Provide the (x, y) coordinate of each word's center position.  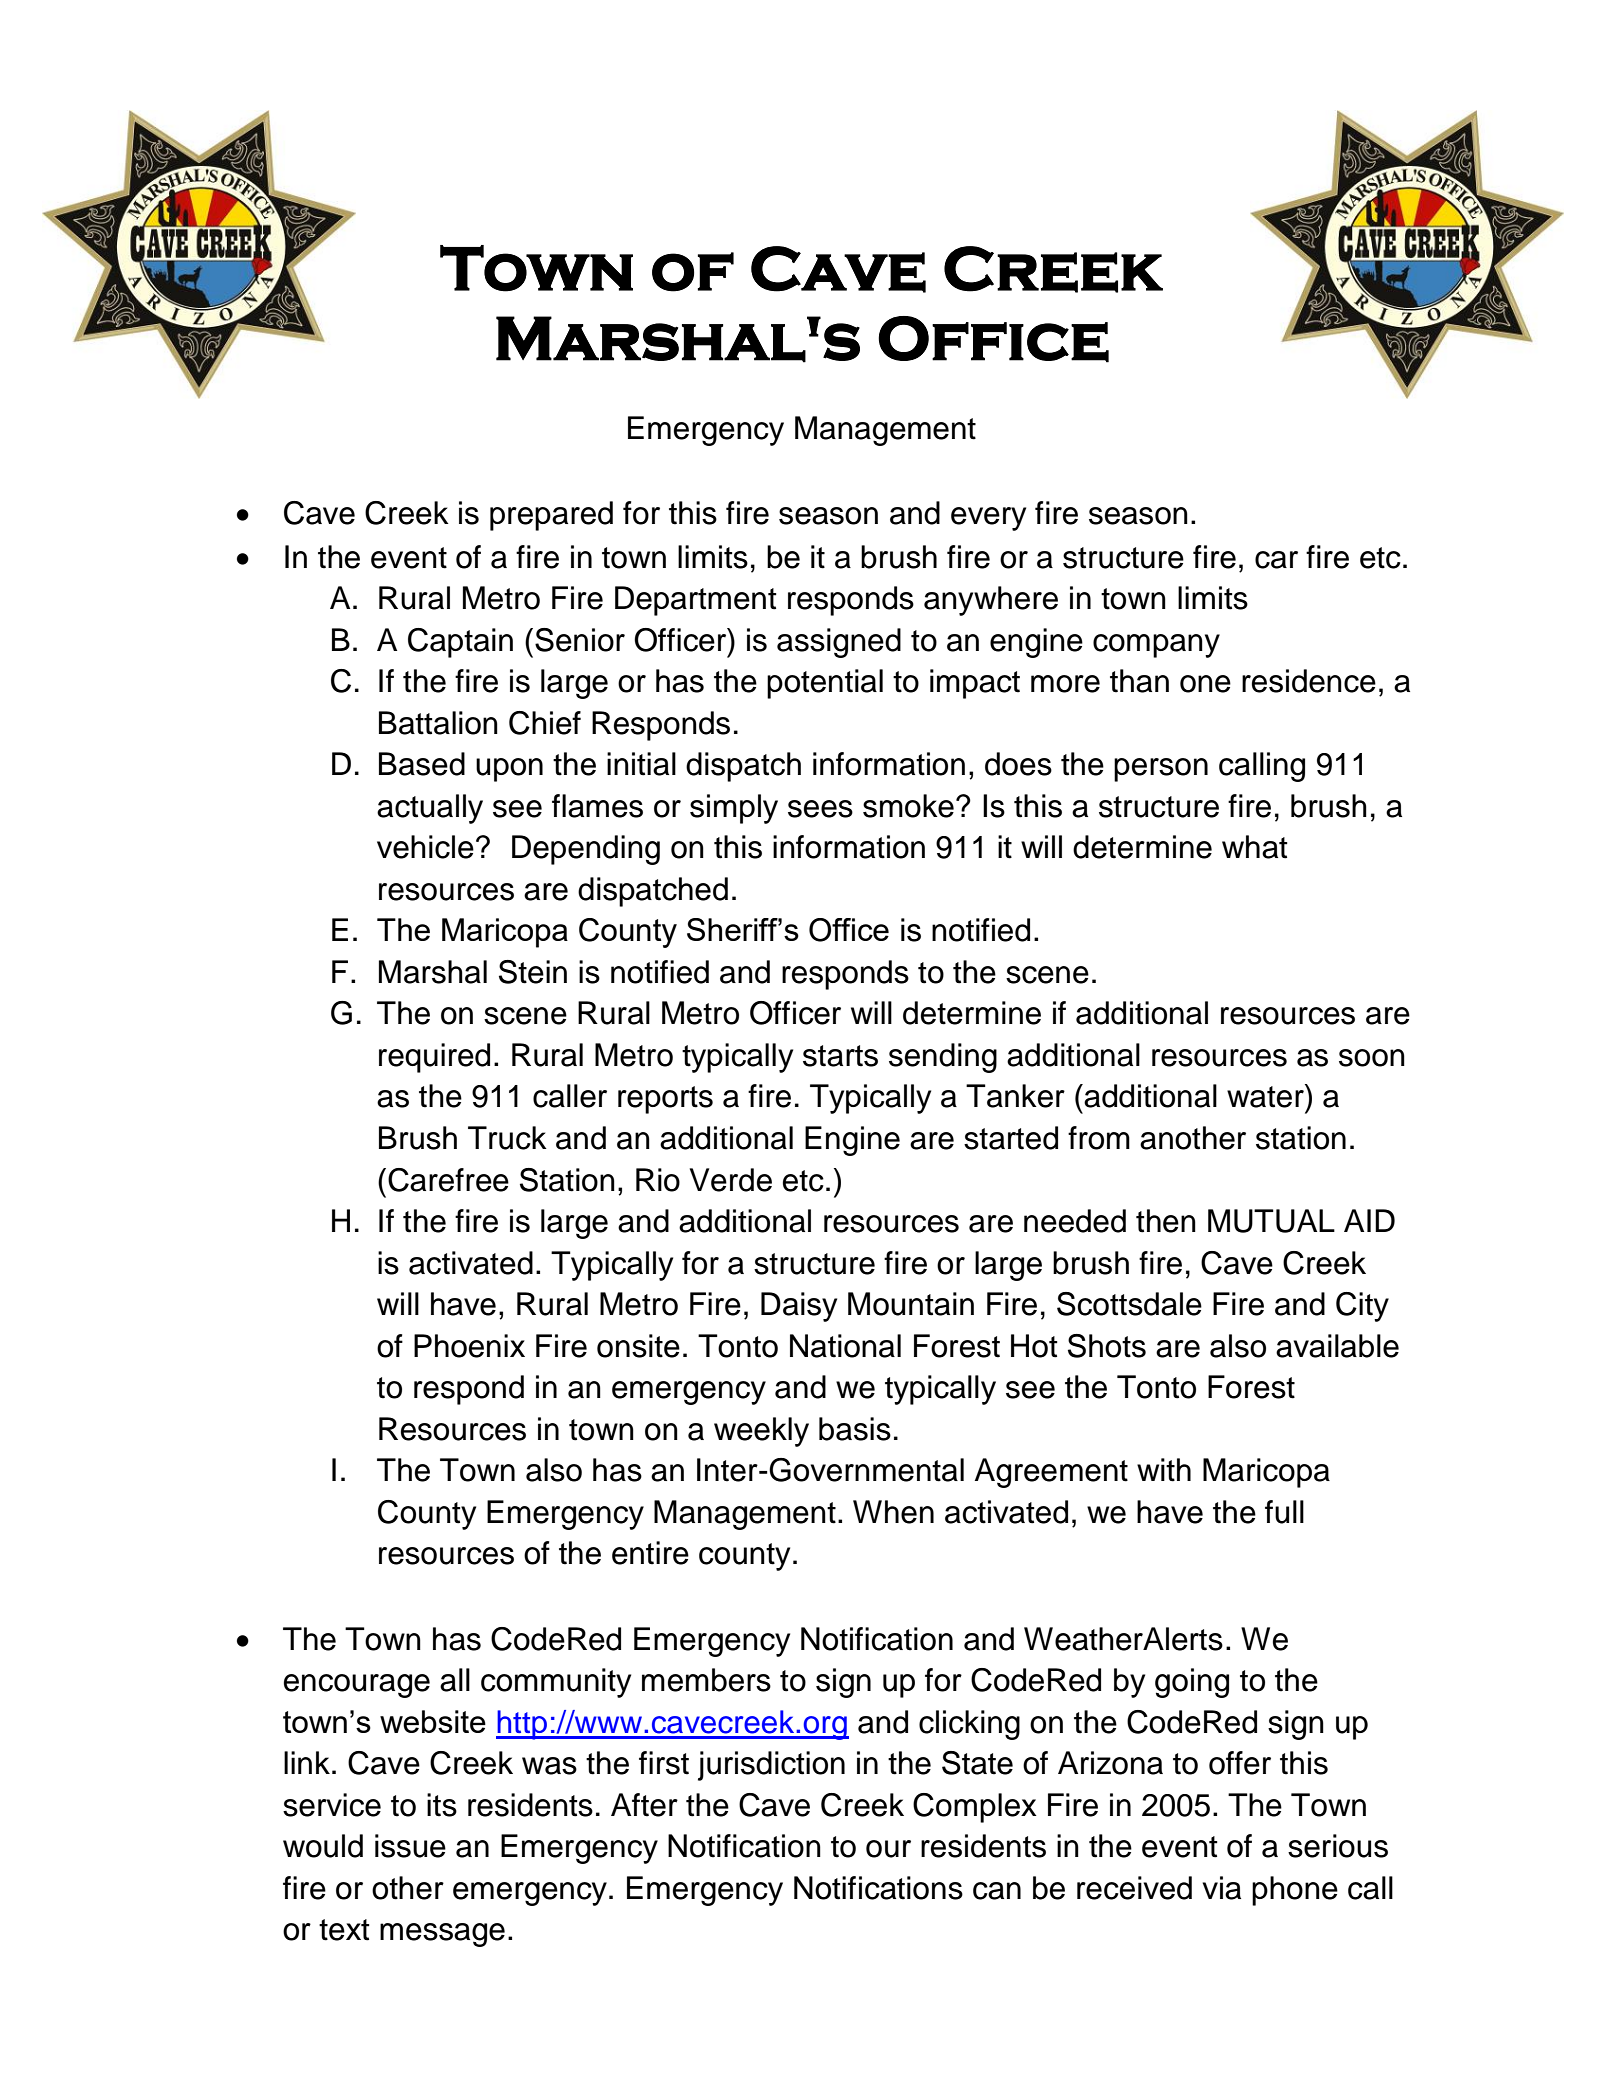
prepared (551, 516)
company (1156, 646)
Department (696, 601)
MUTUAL (1271, 1221)
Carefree (448, 1180)
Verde (731, 1180)
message (442, 1935)
